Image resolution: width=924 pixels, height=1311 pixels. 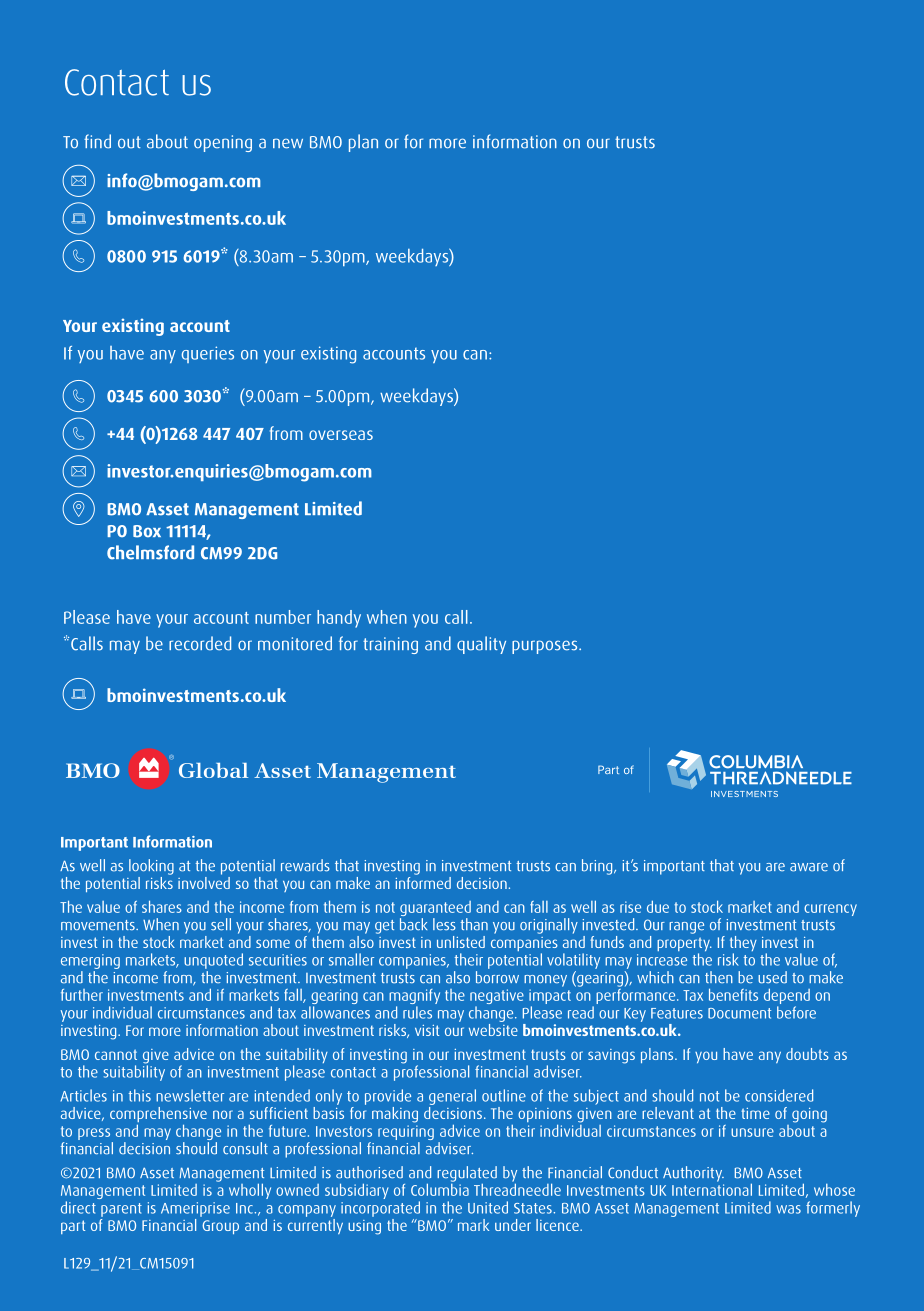 What do you see at coordinates (213, 961) in the screenshot?
I see `unquoted` at bounding box center [213, 961].
